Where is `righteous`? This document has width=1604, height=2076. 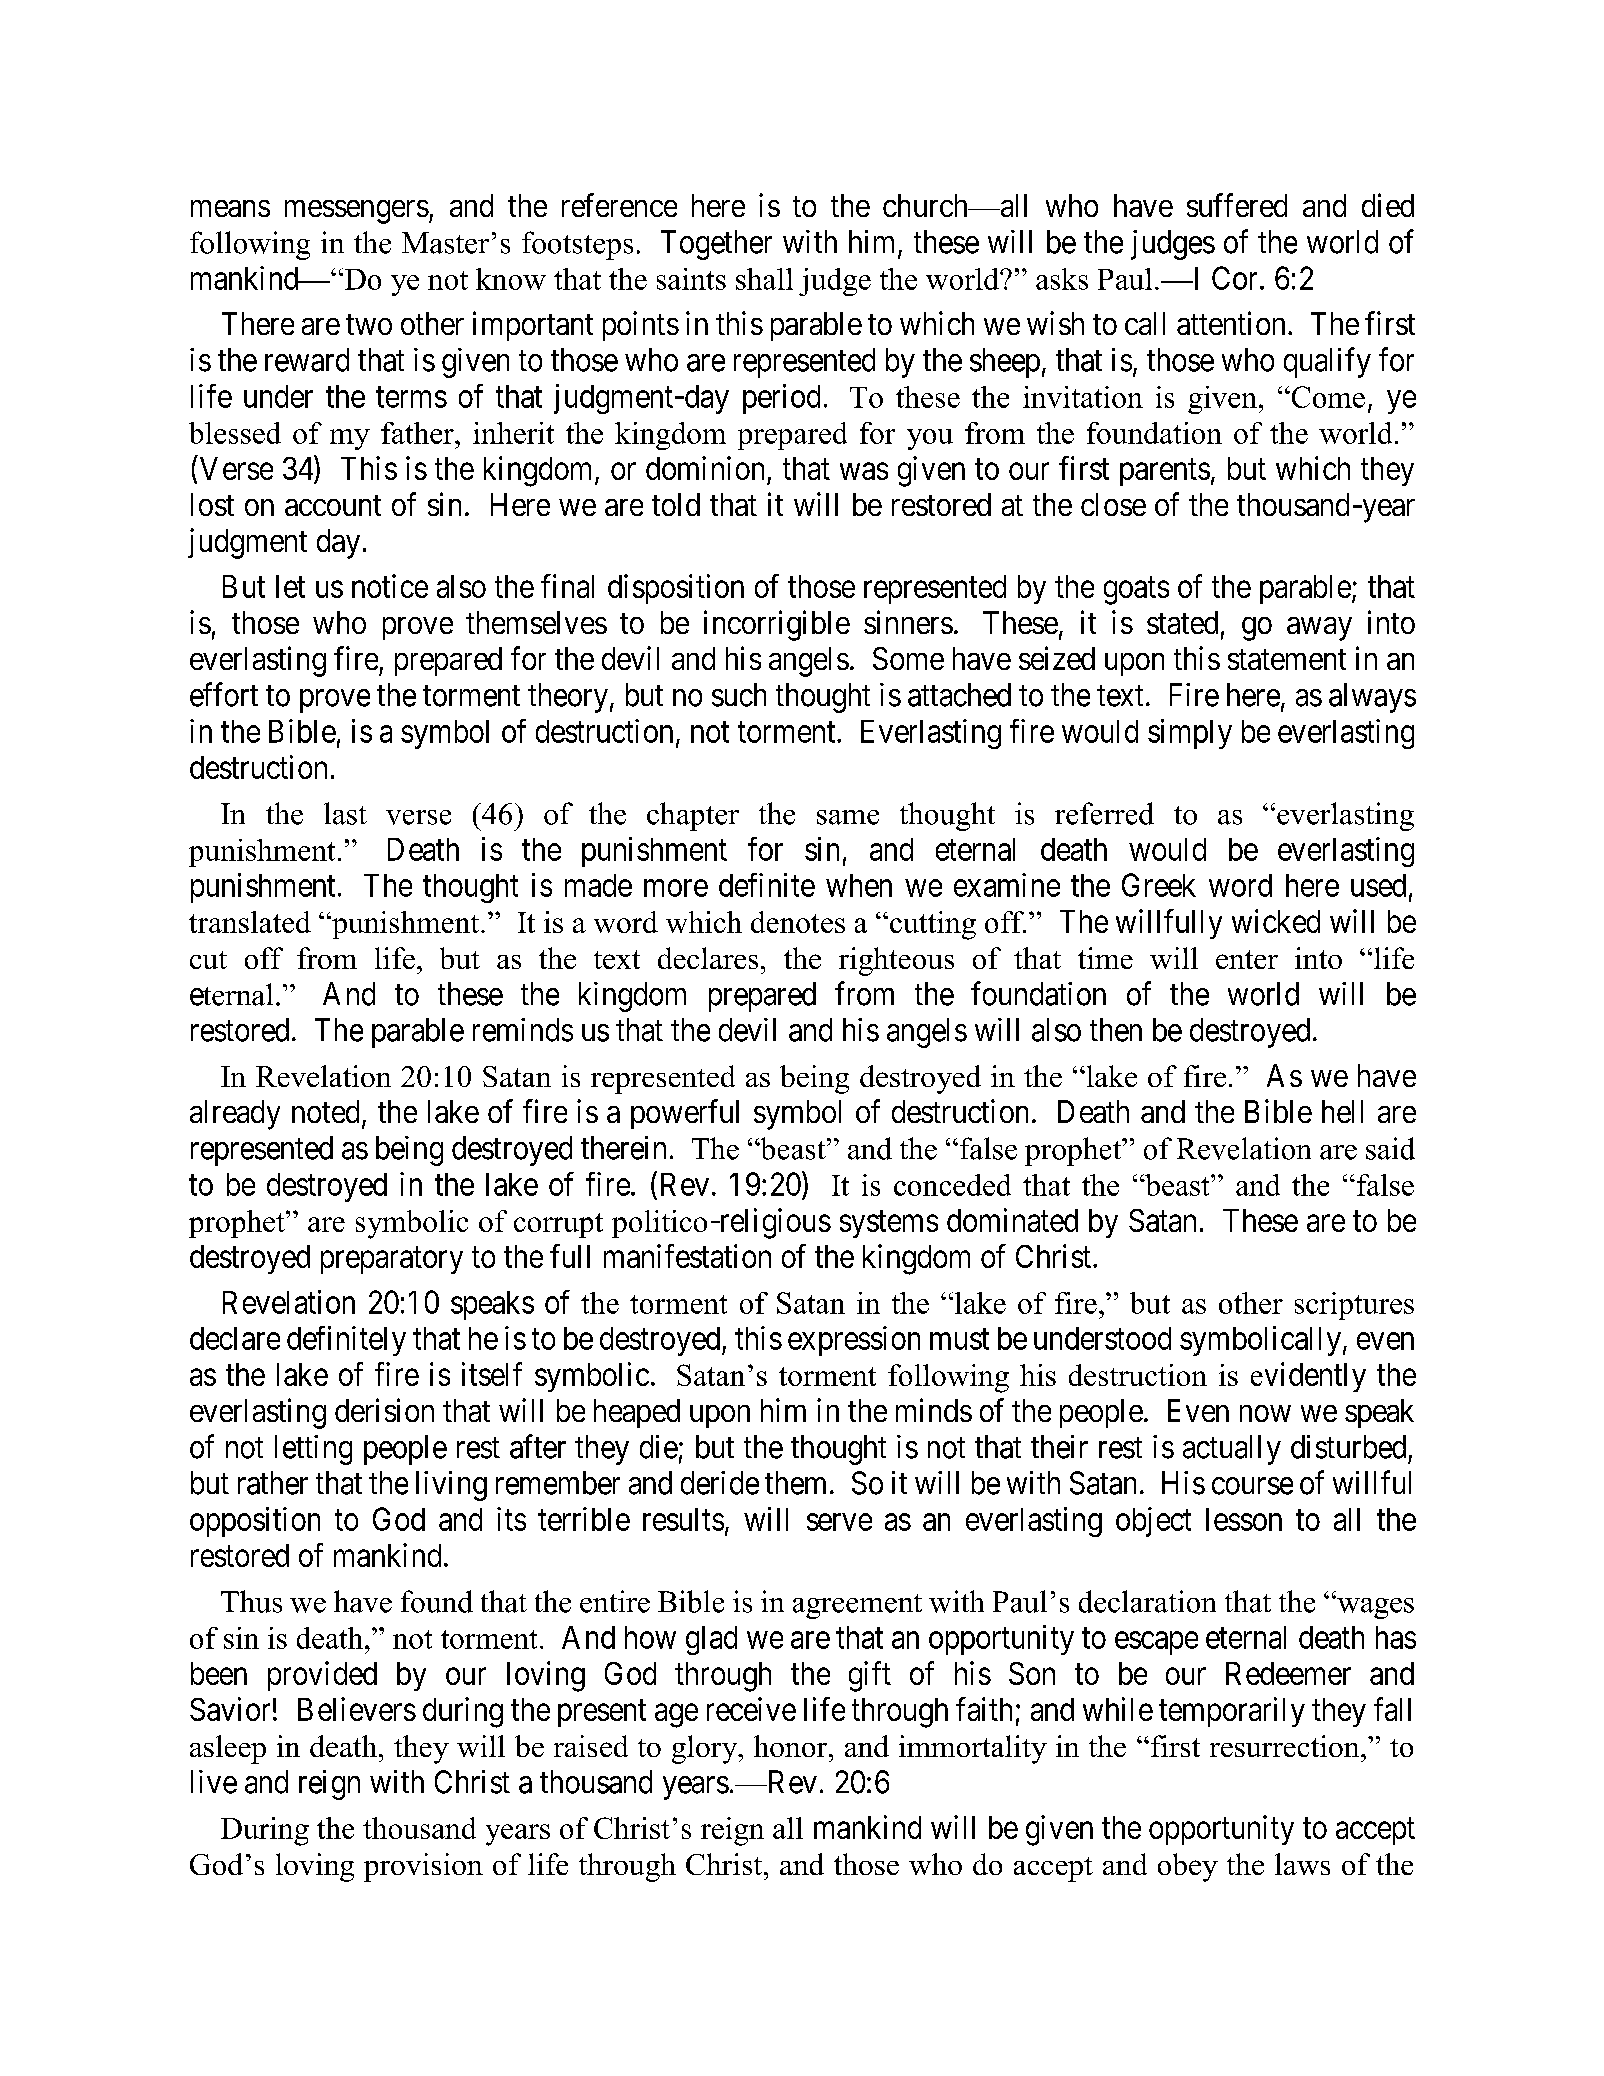 righteous is located at coordinates (896, 961).
